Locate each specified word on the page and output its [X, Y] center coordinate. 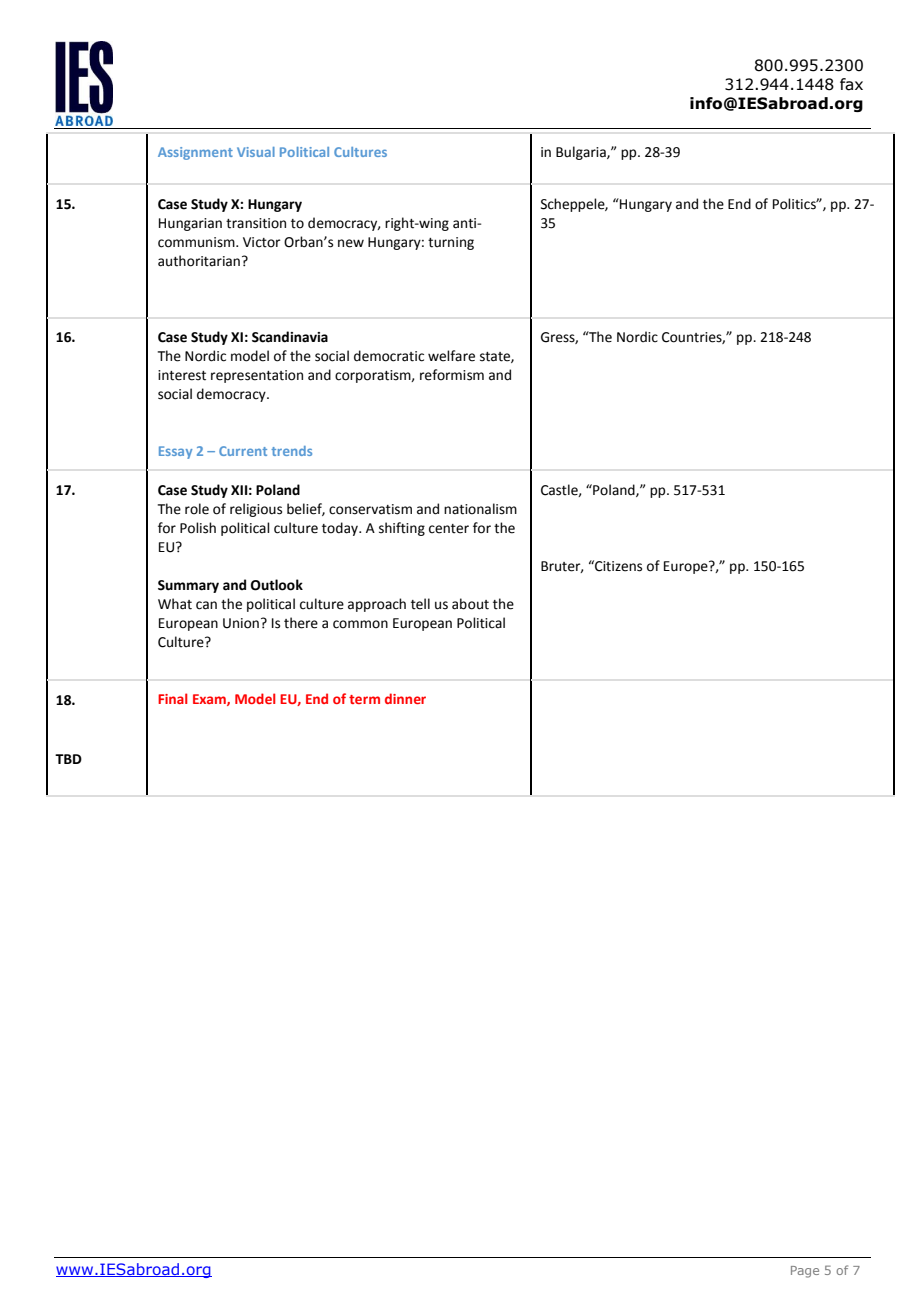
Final [172, 698]
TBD [68, 759]
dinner [405, 698]
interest [182, 375]
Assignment [195, 153]
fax [851, 84]
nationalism [480, 509]
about [470, 604]
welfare [451, 356]
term [364, 699]
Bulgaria [582, 153]
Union [241, 623]
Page [805, 1272]
